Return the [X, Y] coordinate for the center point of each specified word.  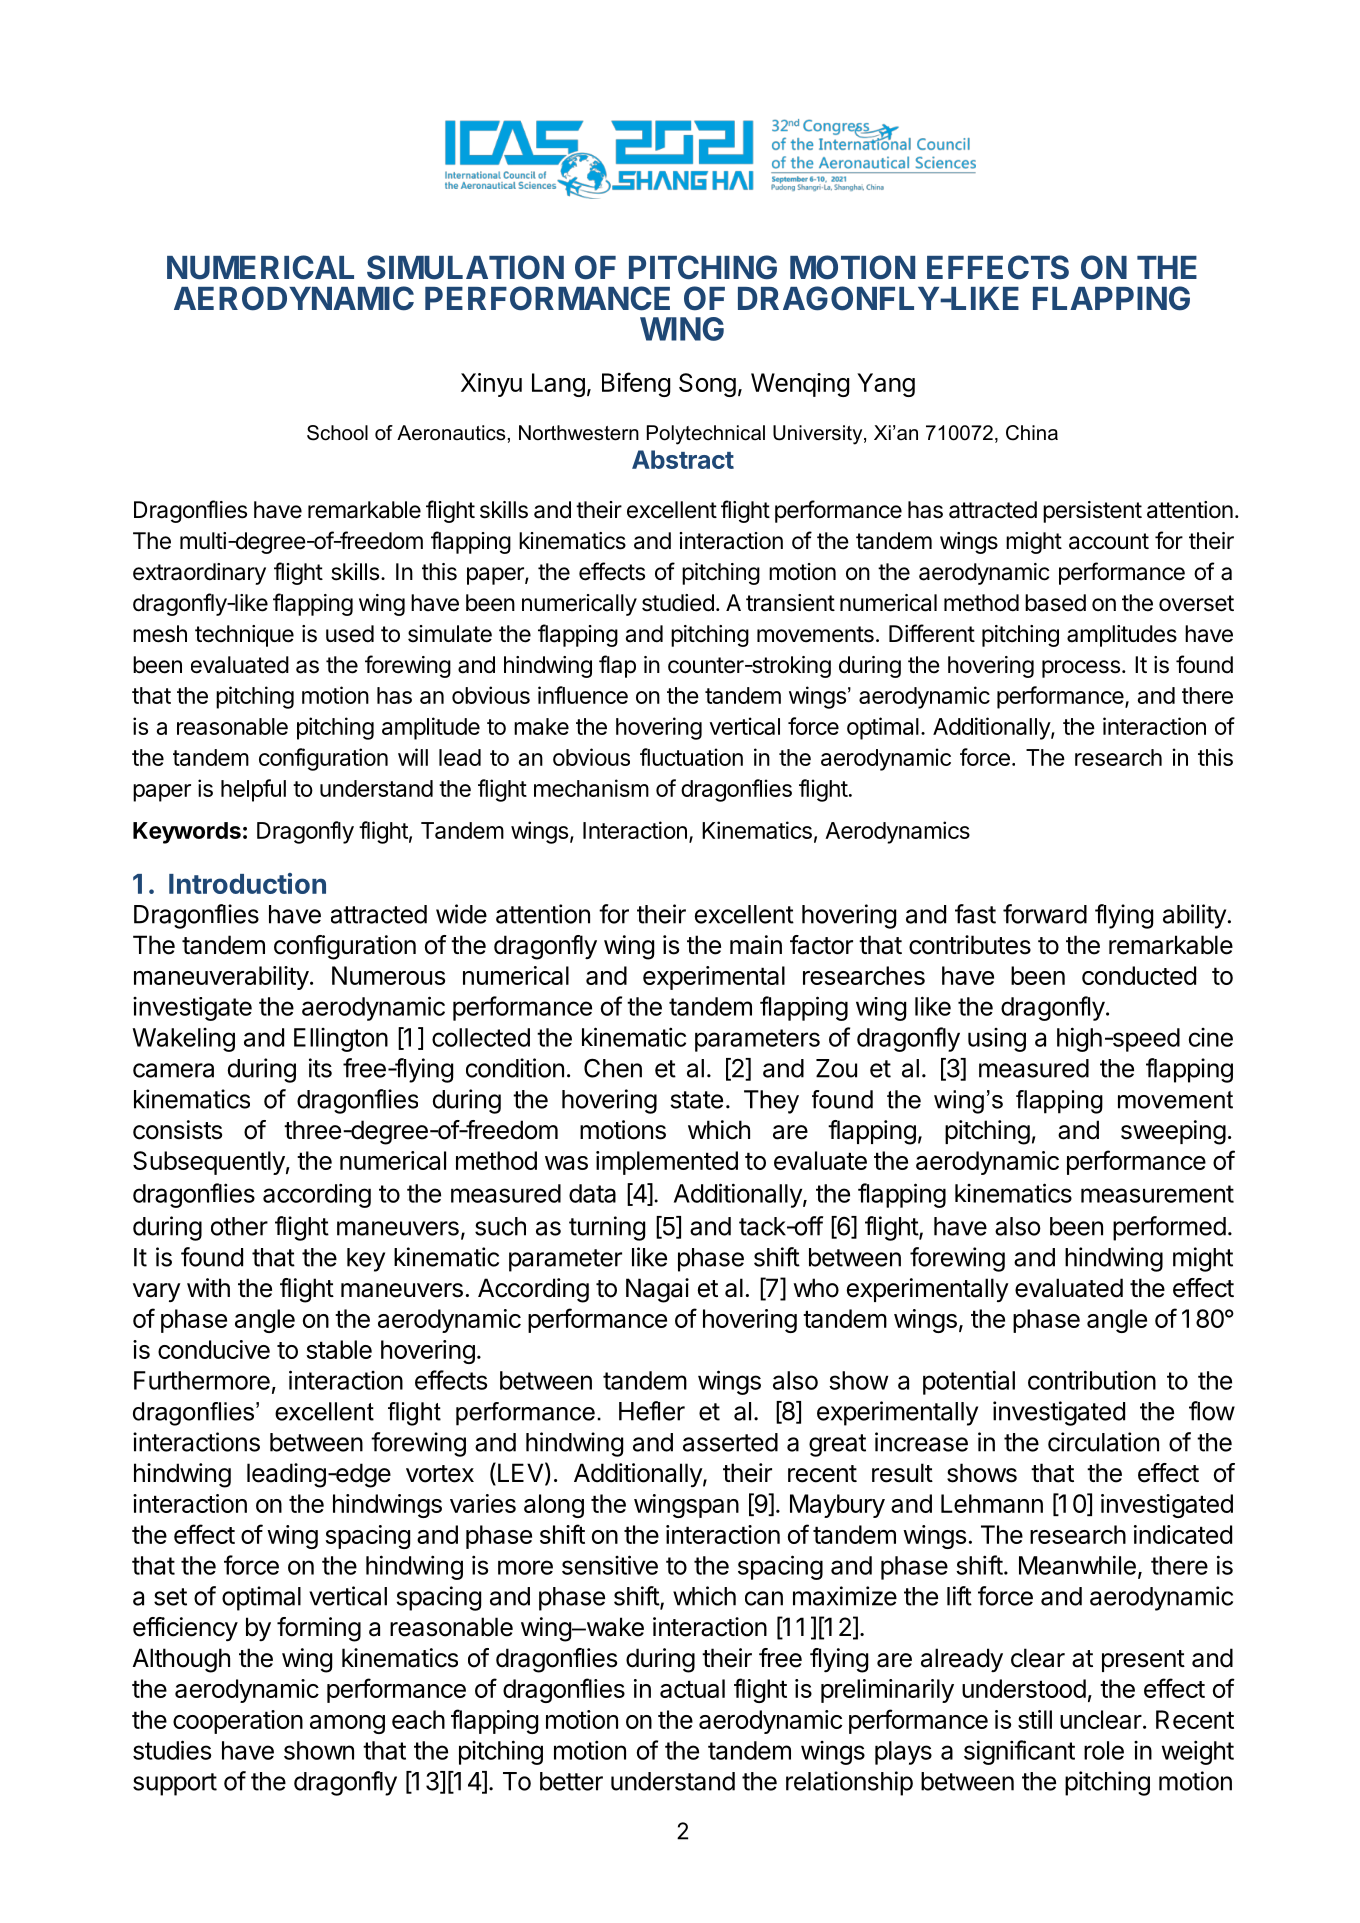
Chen [613, 1068]
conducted [1139, 975]
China [1032, 433]
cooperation [238, 1722]
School [337, 433]
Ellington [341, 1040]
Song [707, 385]
